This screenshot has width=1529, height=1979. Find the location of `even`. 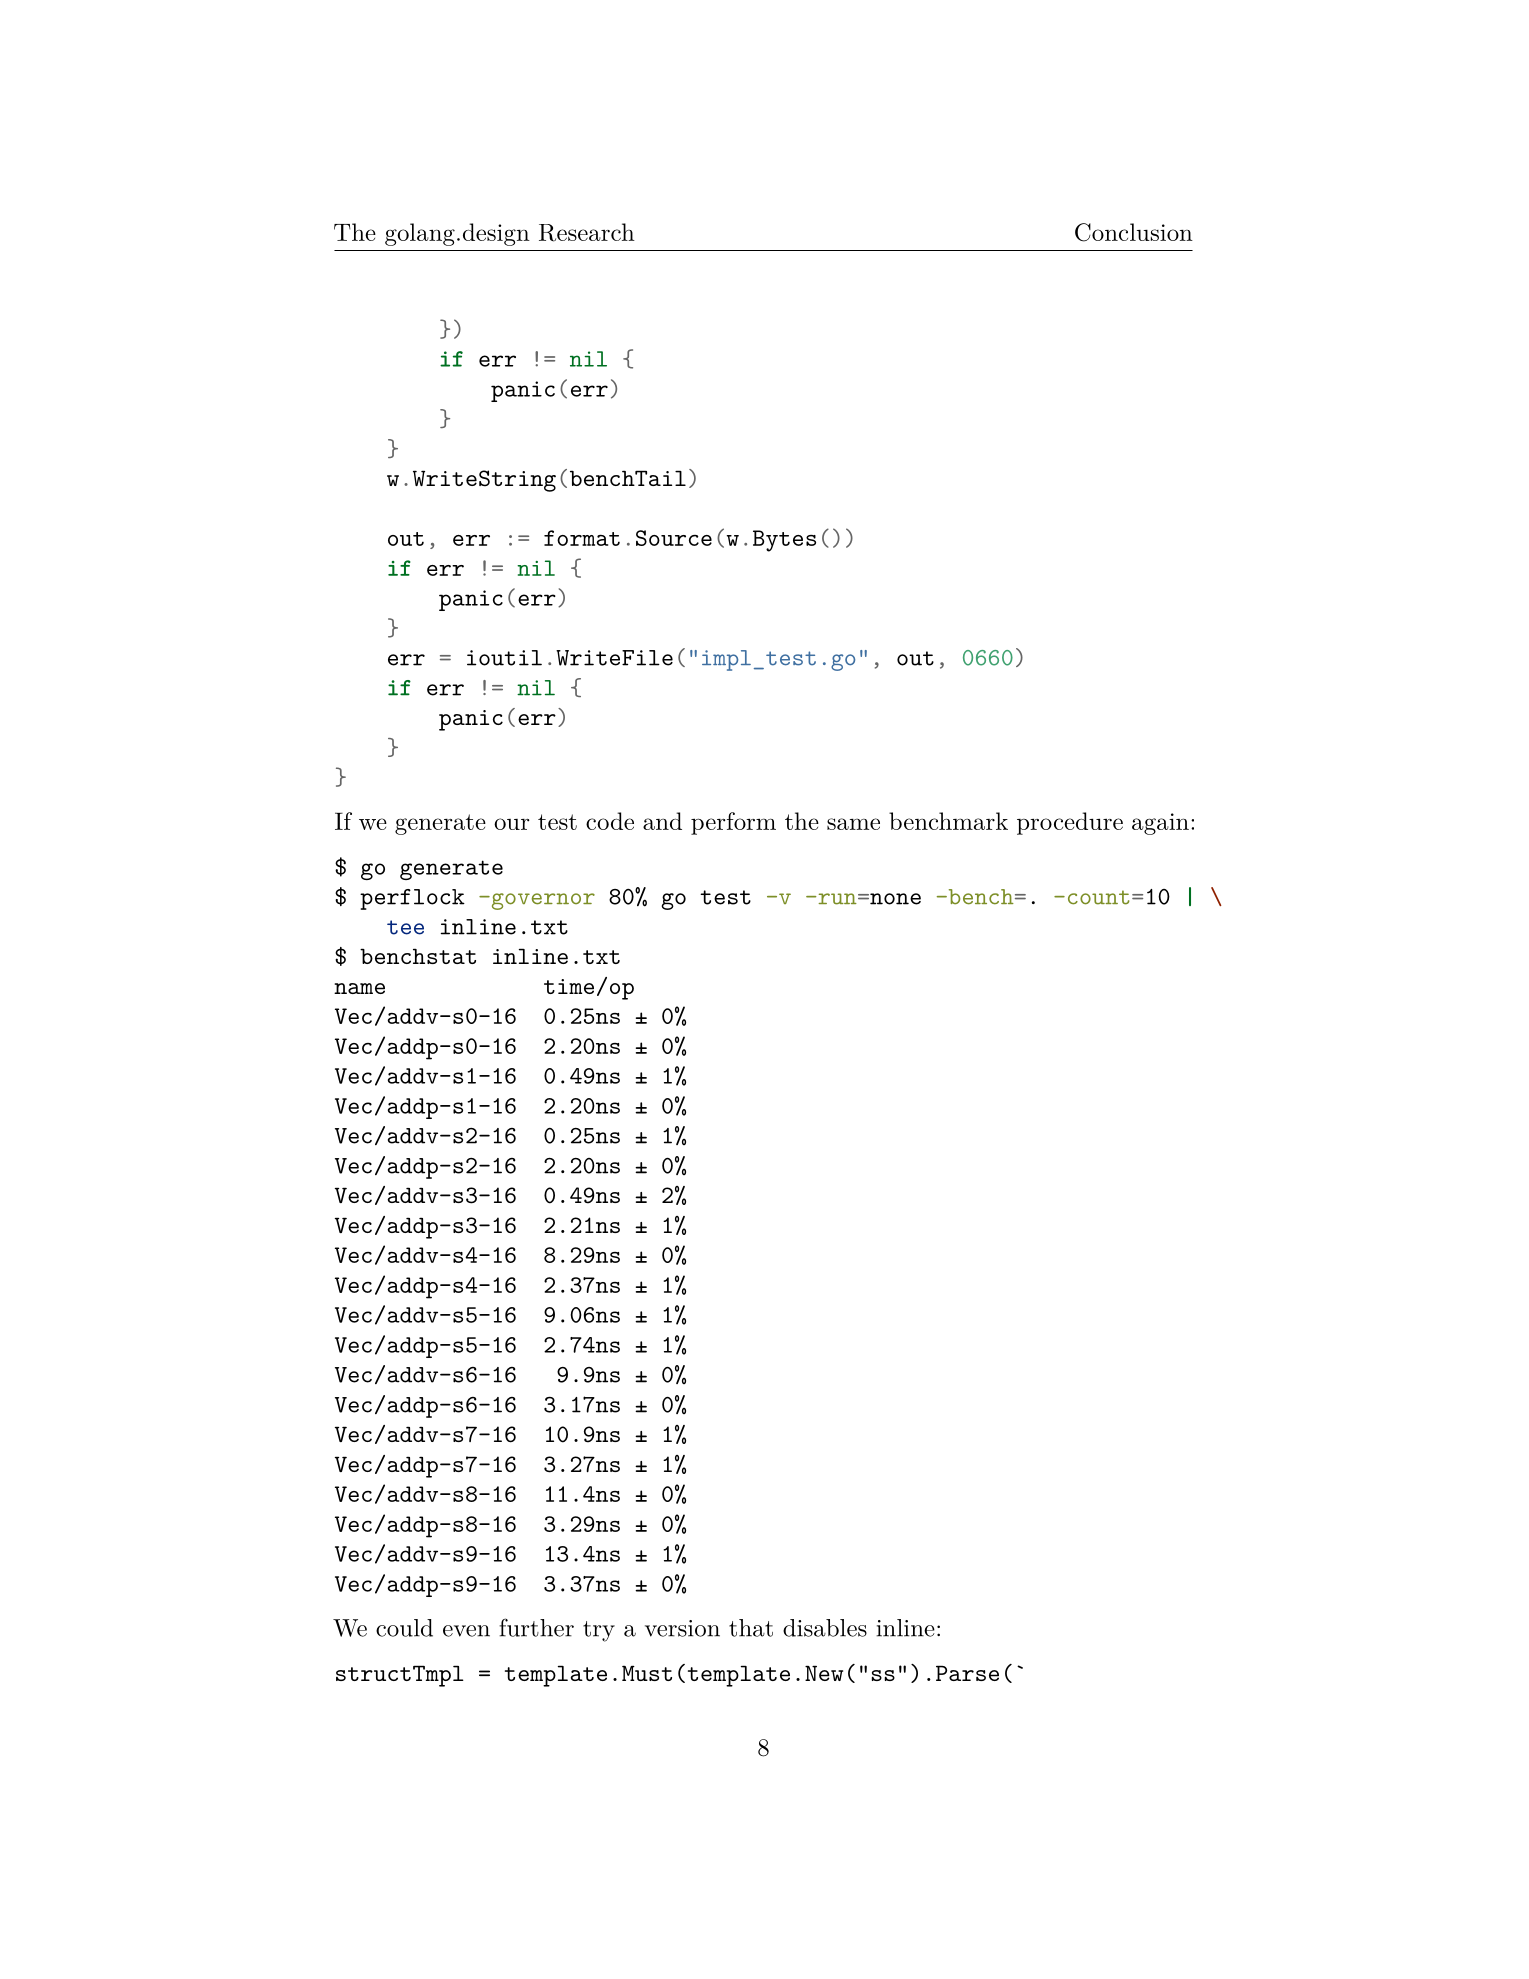

even is located at coordinates (466, 1631).
